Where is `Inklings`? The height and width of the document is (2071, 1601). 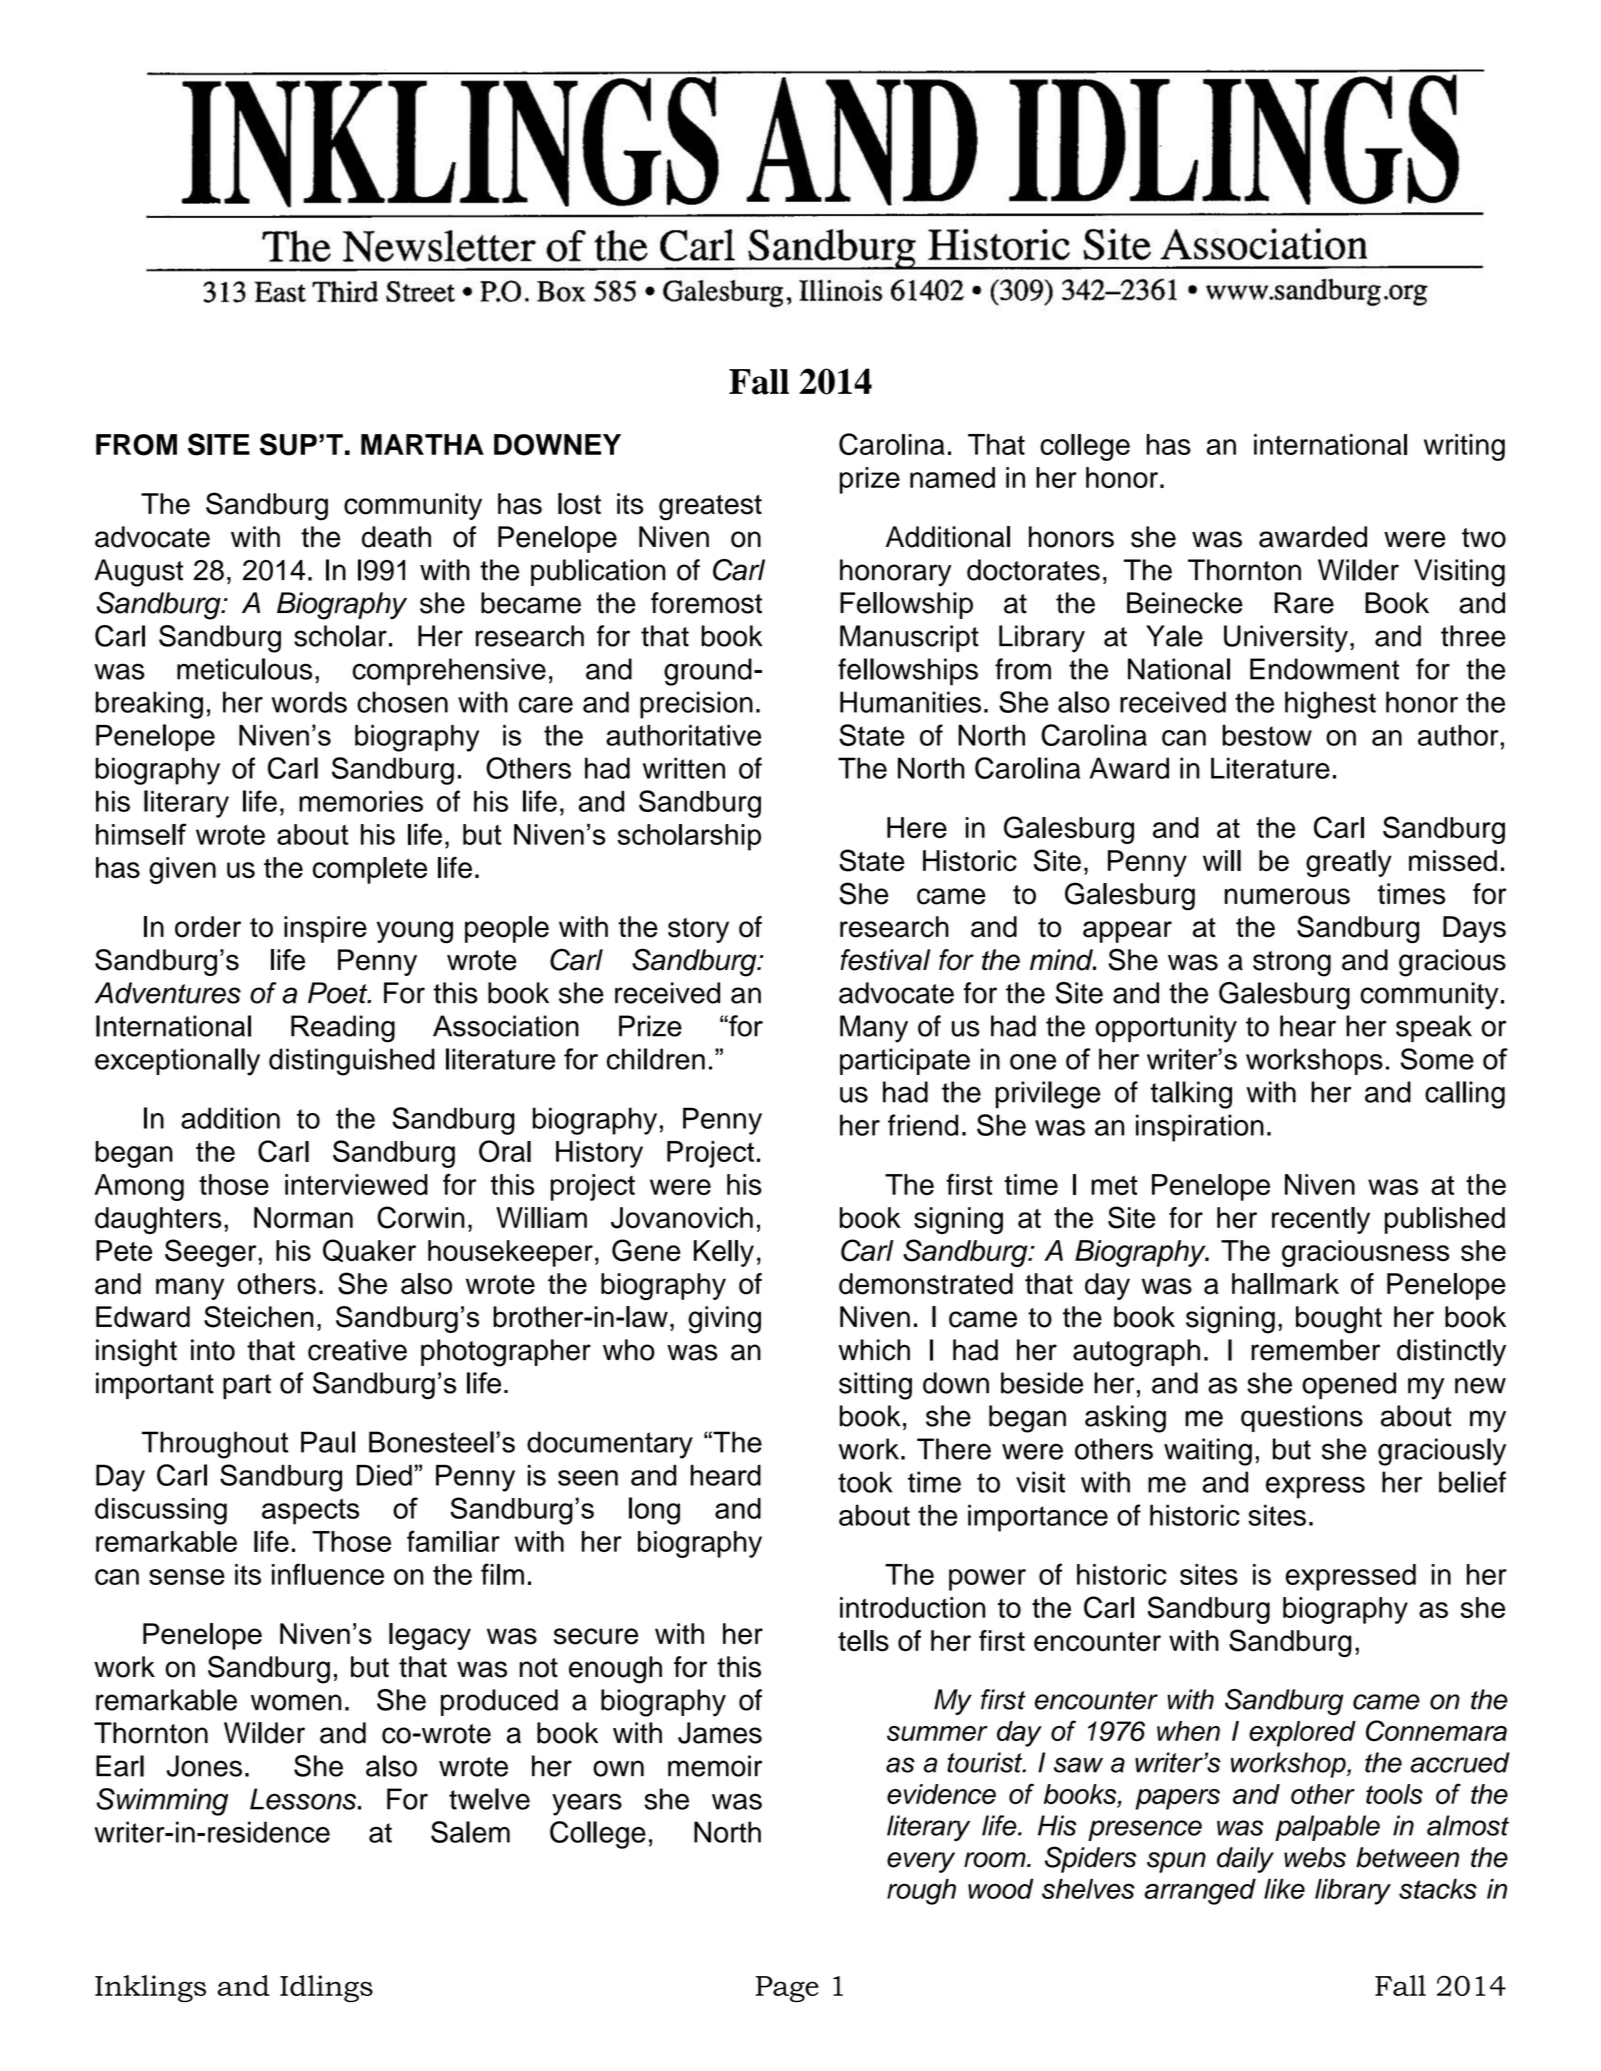
Inklings is located at coordinates (150, 1989).
